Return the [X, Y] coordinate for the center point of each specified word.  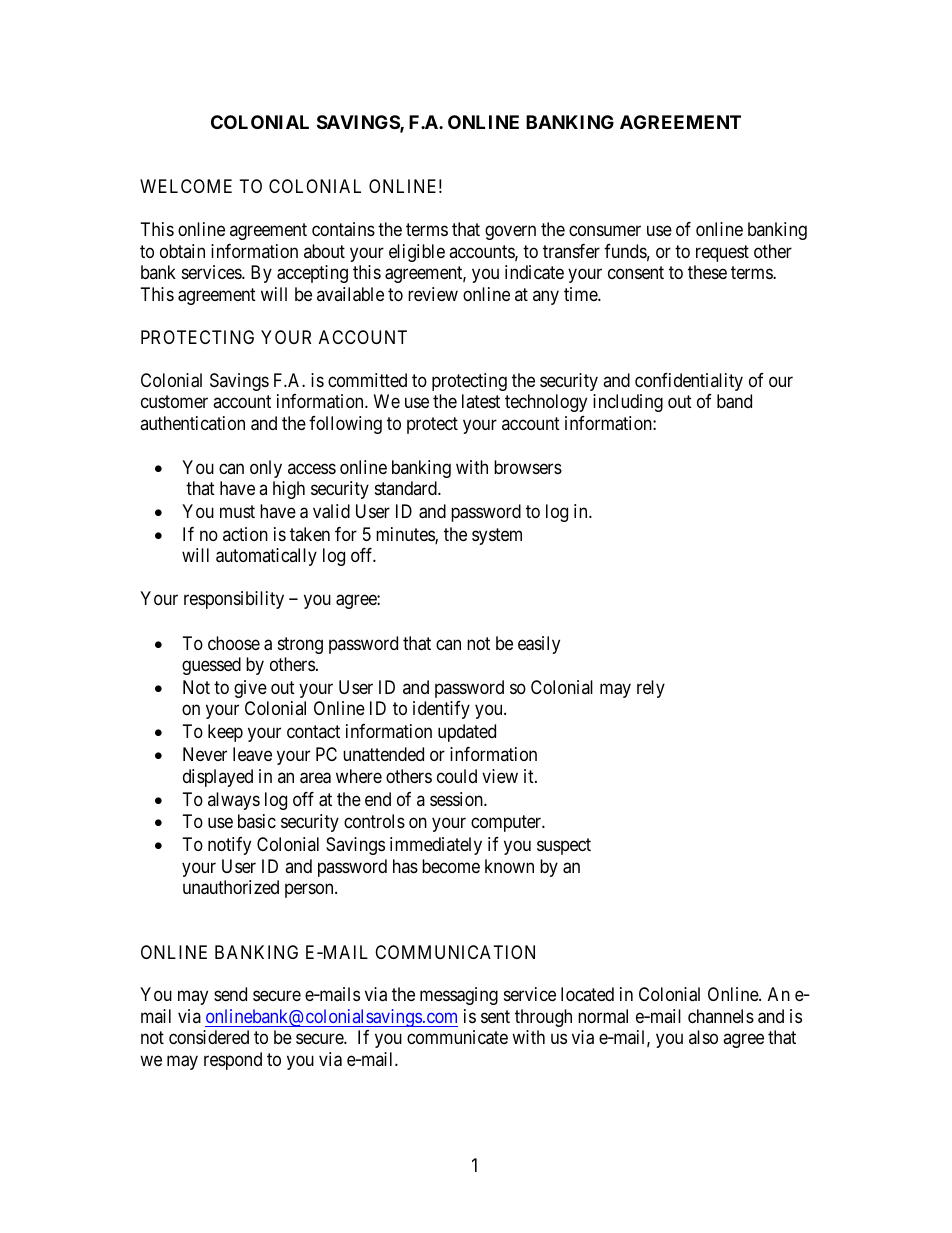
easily [539, 645]
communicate [457, 1037]
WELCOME [186, 186]
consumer [605, 231]
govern [510, 233]
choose [234, 643]
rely [651, 689]
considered [209, 1037]
